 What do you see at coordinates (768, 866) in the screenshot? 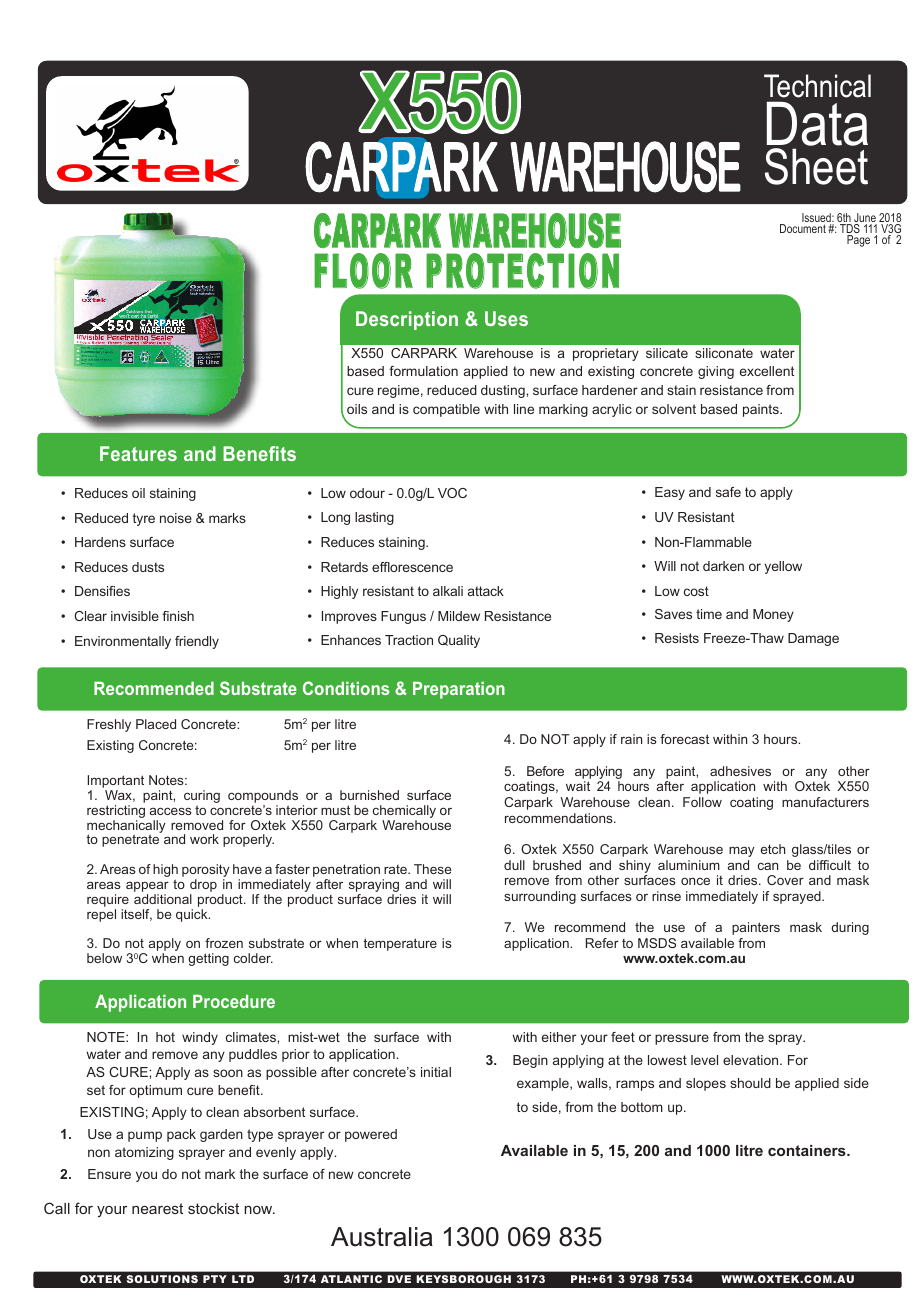
I see `can` at bounding box center [768, 866].
